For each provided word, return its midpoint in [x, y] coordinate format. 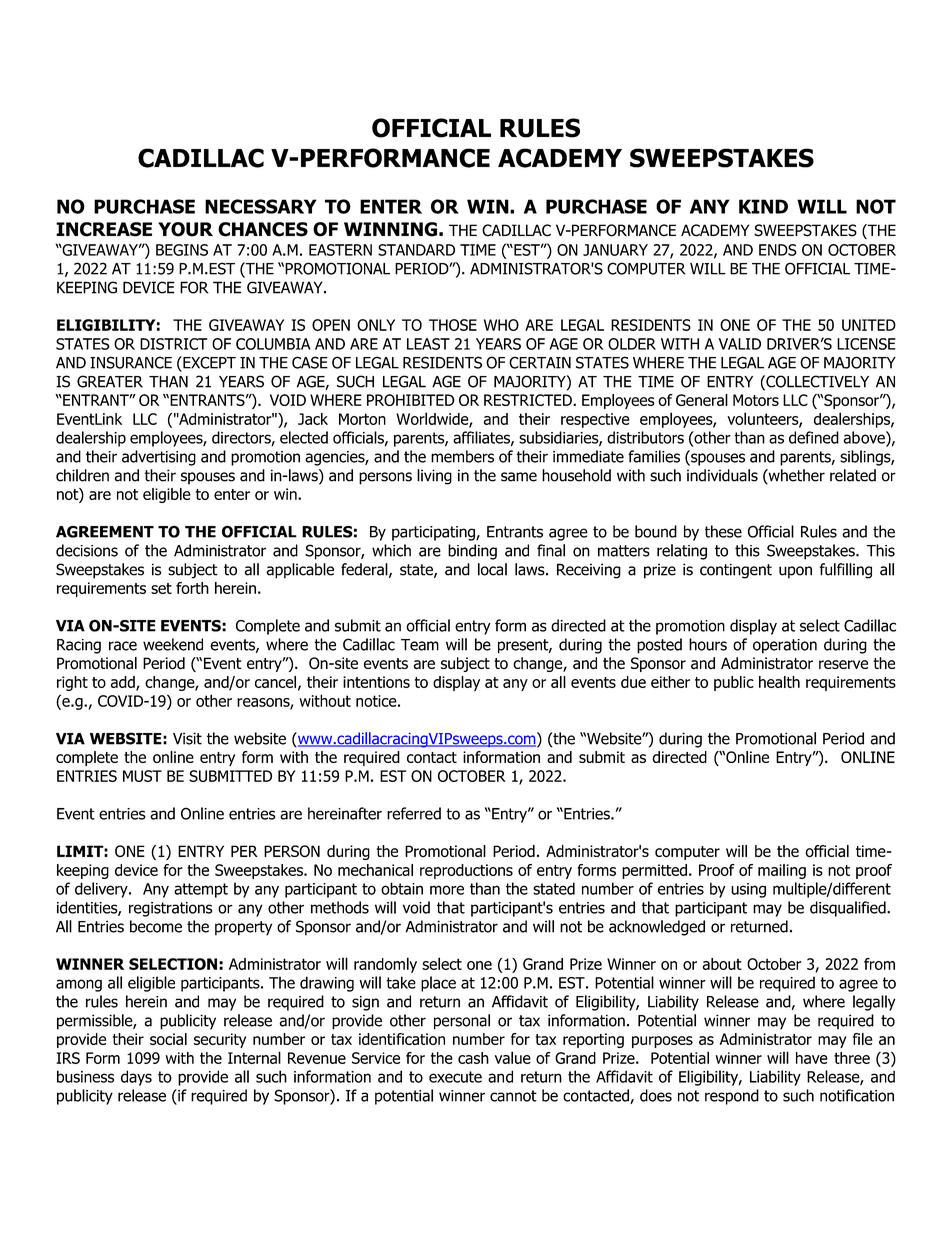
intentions [376, 682]
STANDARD [416, 250]
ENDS [778, 250]
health [779, 682]
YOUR [185, 229]
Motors [756, 400]
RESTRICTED [529, 400]
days [136, 1078]
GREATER [110, 381]
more [447, 890]
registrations [170, 909]
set [161, 588]
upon [795, 572]
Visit [187, 738]
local [492, 569]
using [748, 890]
